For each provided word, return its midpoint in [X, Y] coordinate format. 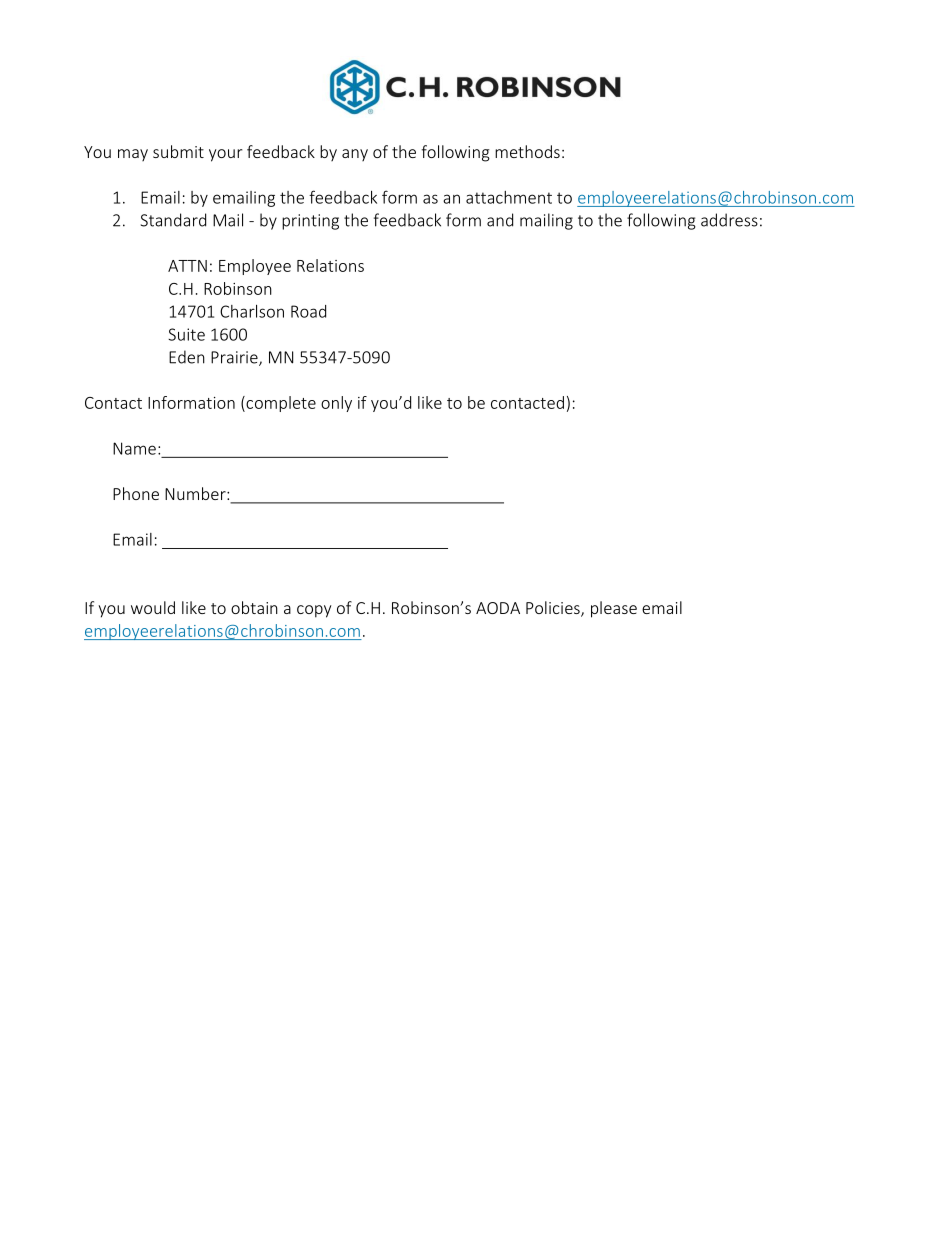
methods [527, 151]
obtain [254, 607]
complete [280, 404]
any [355, 155]
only [336, 404]
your [225, 155]
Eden [187, 357]
